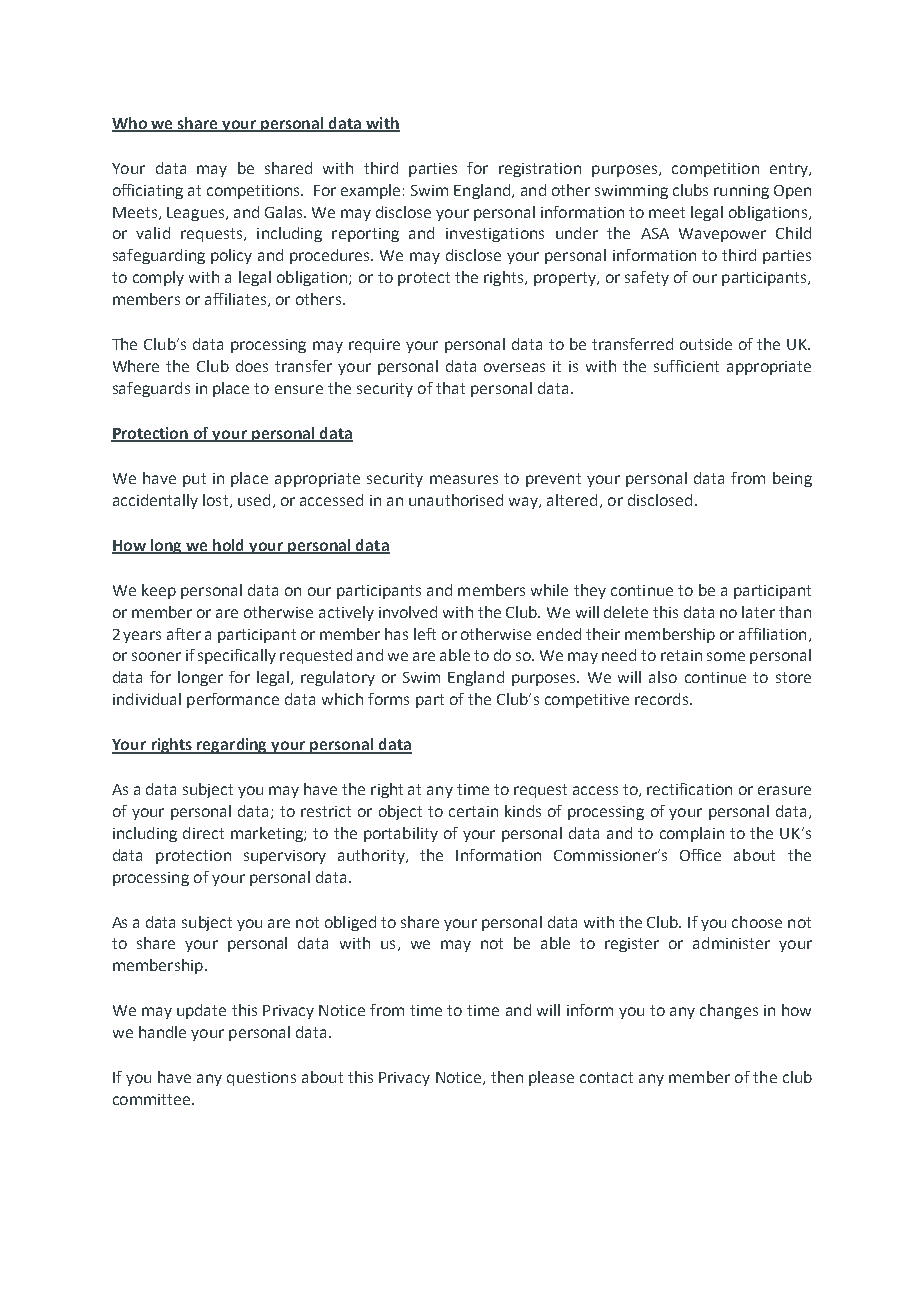  I want to click on officiating, so click(148, 191).
